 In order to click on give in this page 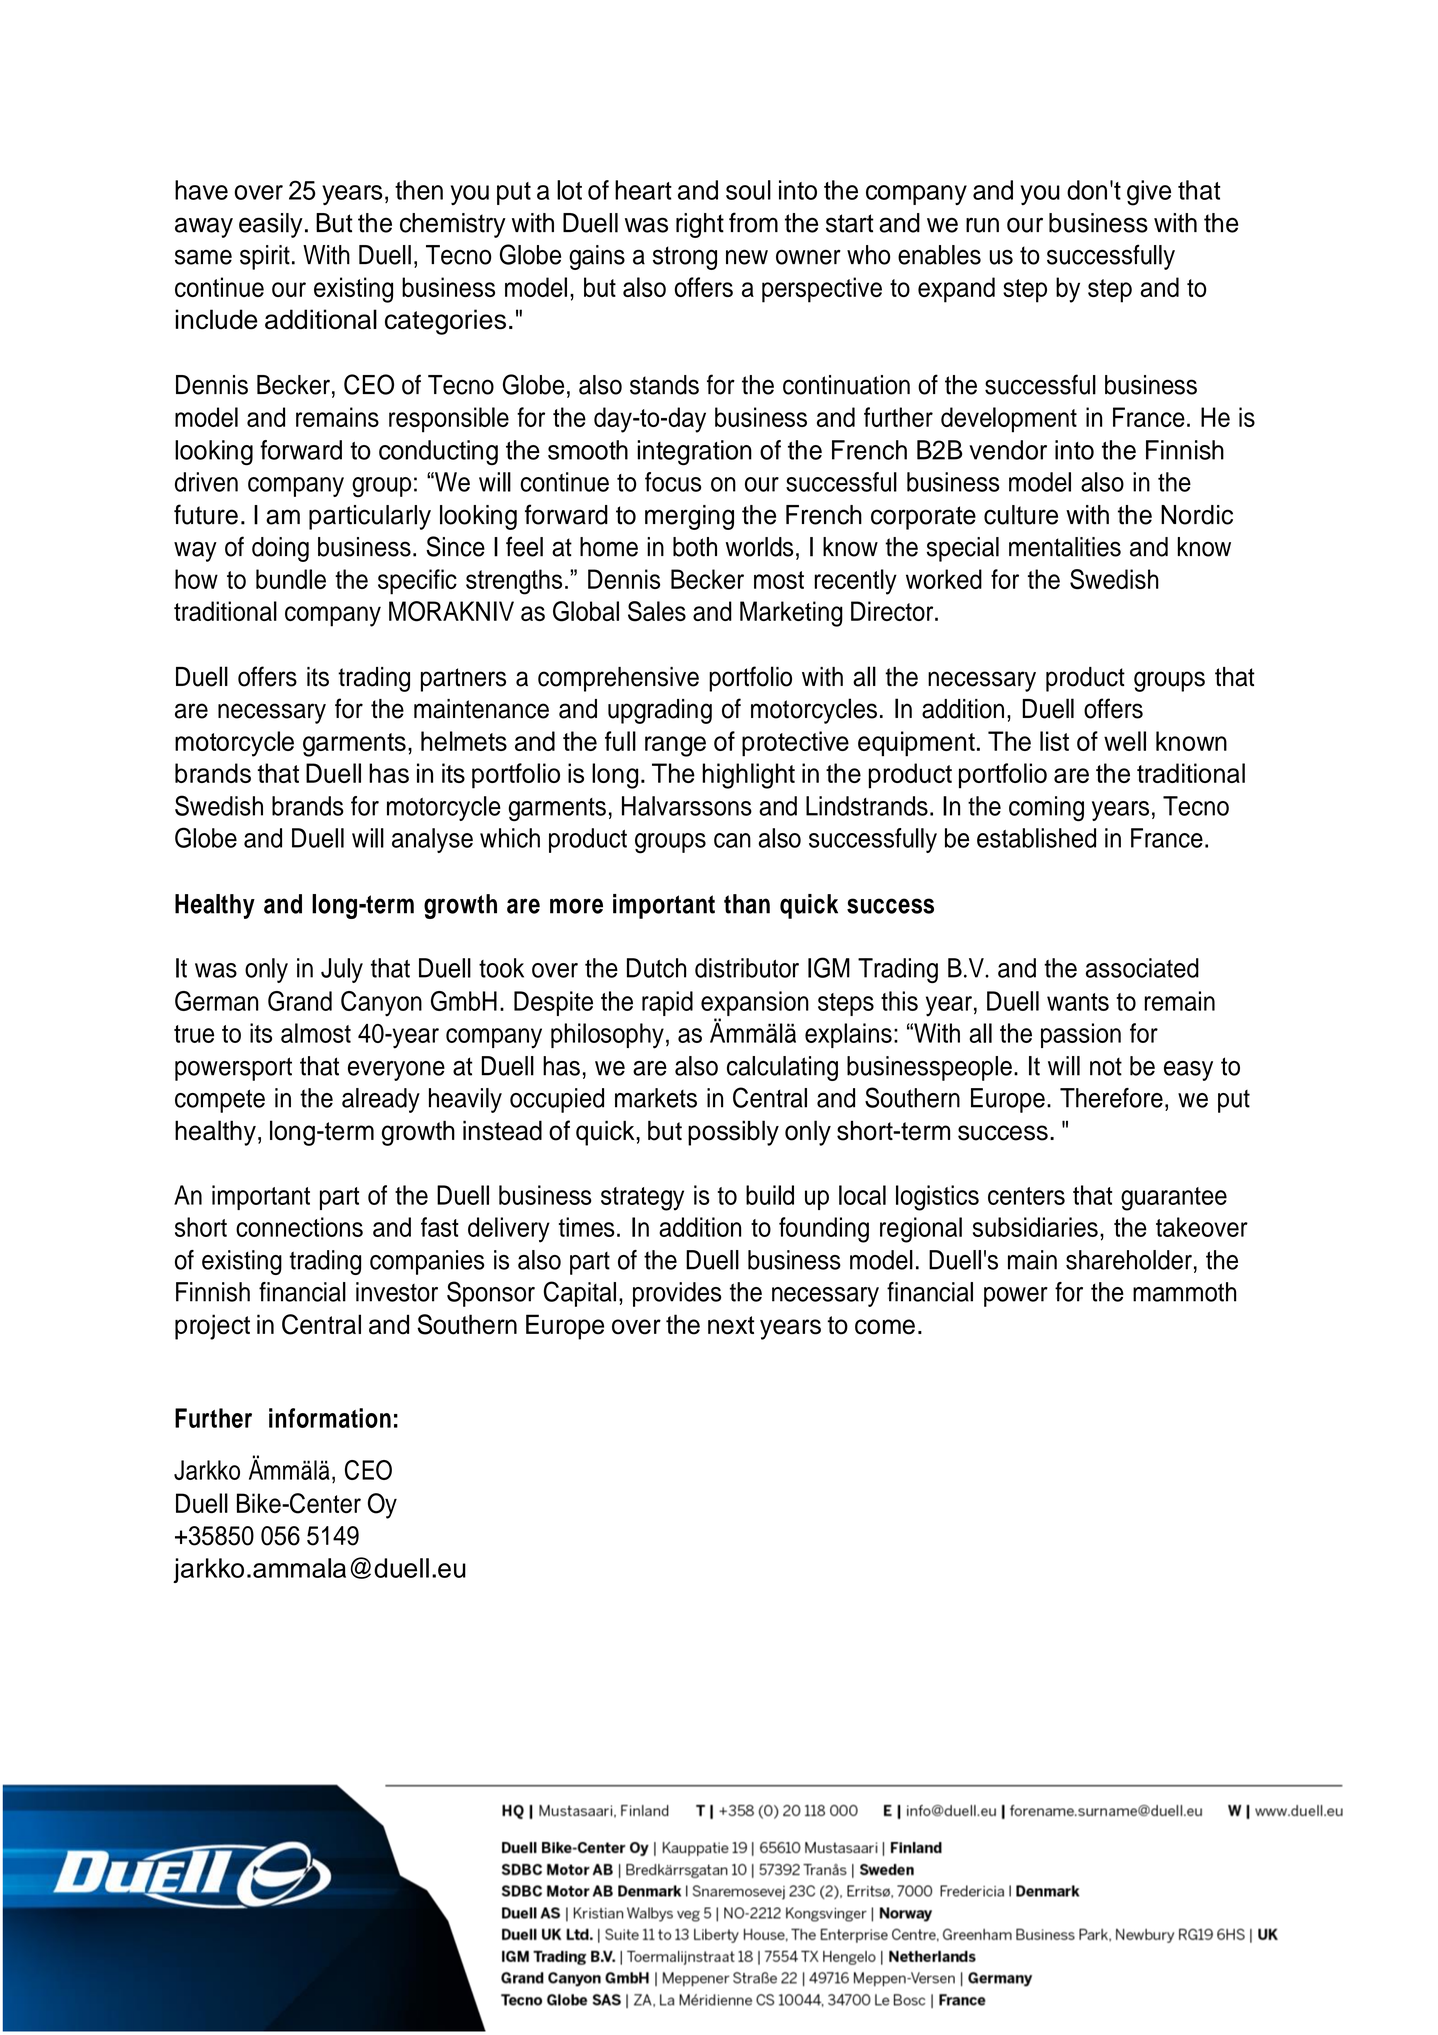, I will do `click(1149, 193)`.
